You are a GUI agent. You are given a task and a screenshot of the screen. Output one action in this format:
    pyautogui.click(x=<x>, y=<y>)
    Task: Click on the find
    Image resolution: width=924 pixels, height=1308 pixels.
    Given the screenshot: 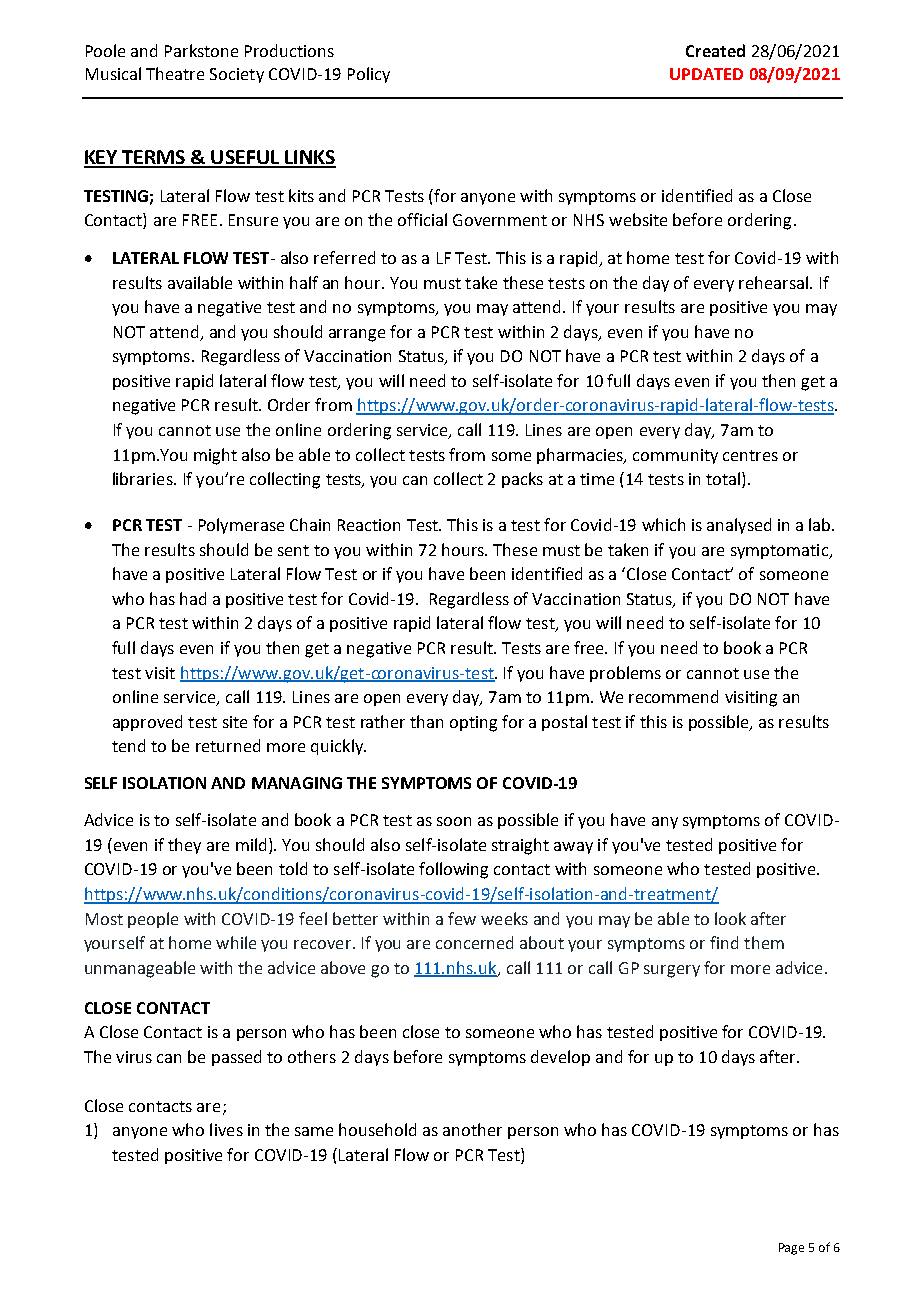 What is the action you would take?
    pyautogui.click(x=724, y=942)
